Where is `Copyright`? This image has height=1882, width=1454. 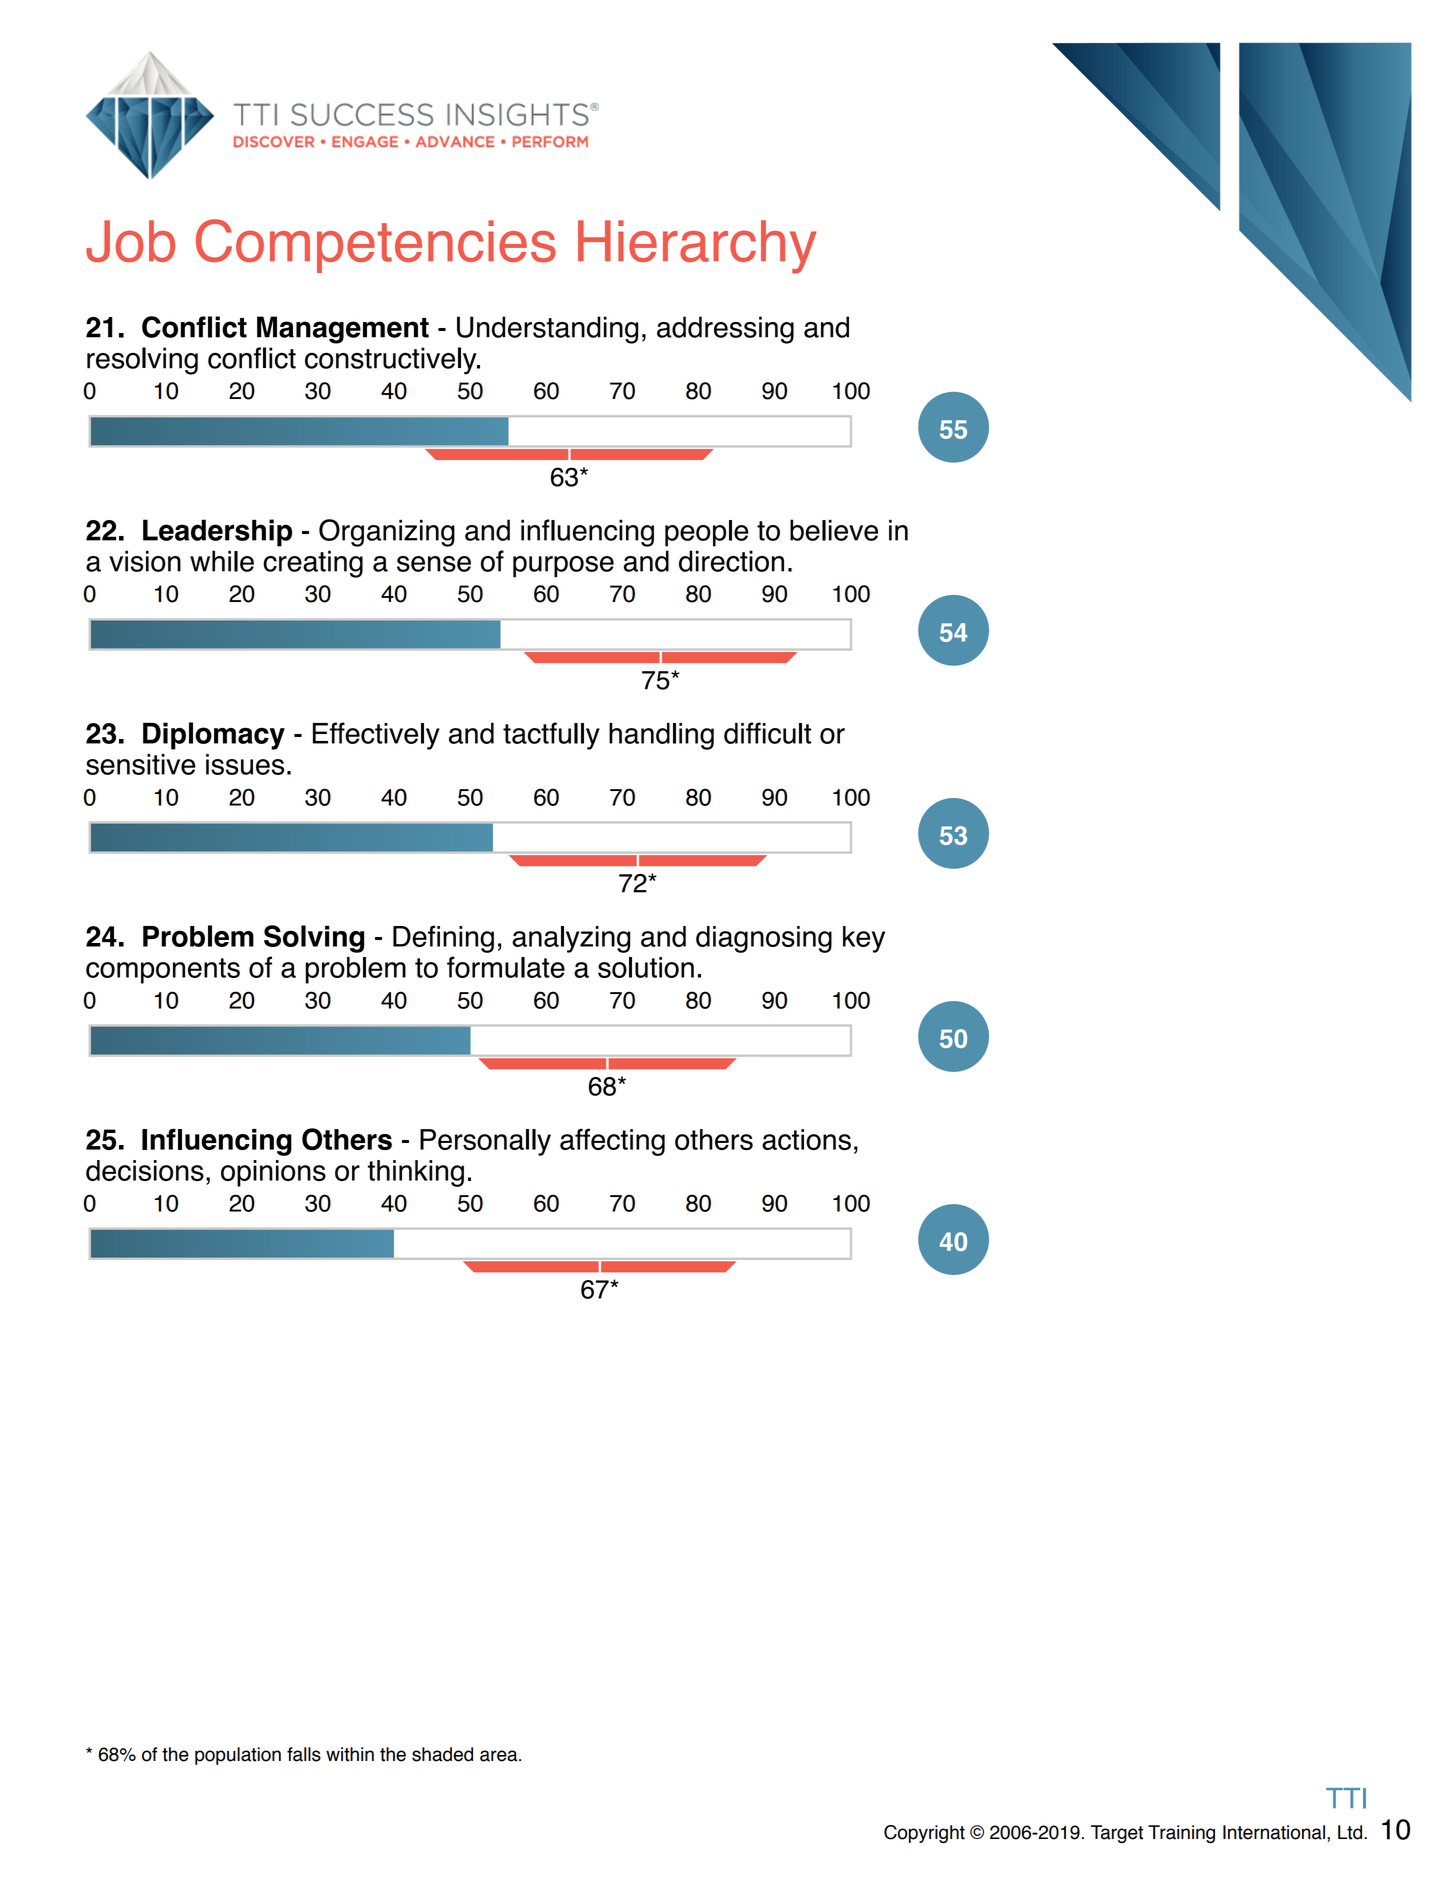
Copyright is located at coordinates (924, 1834).
